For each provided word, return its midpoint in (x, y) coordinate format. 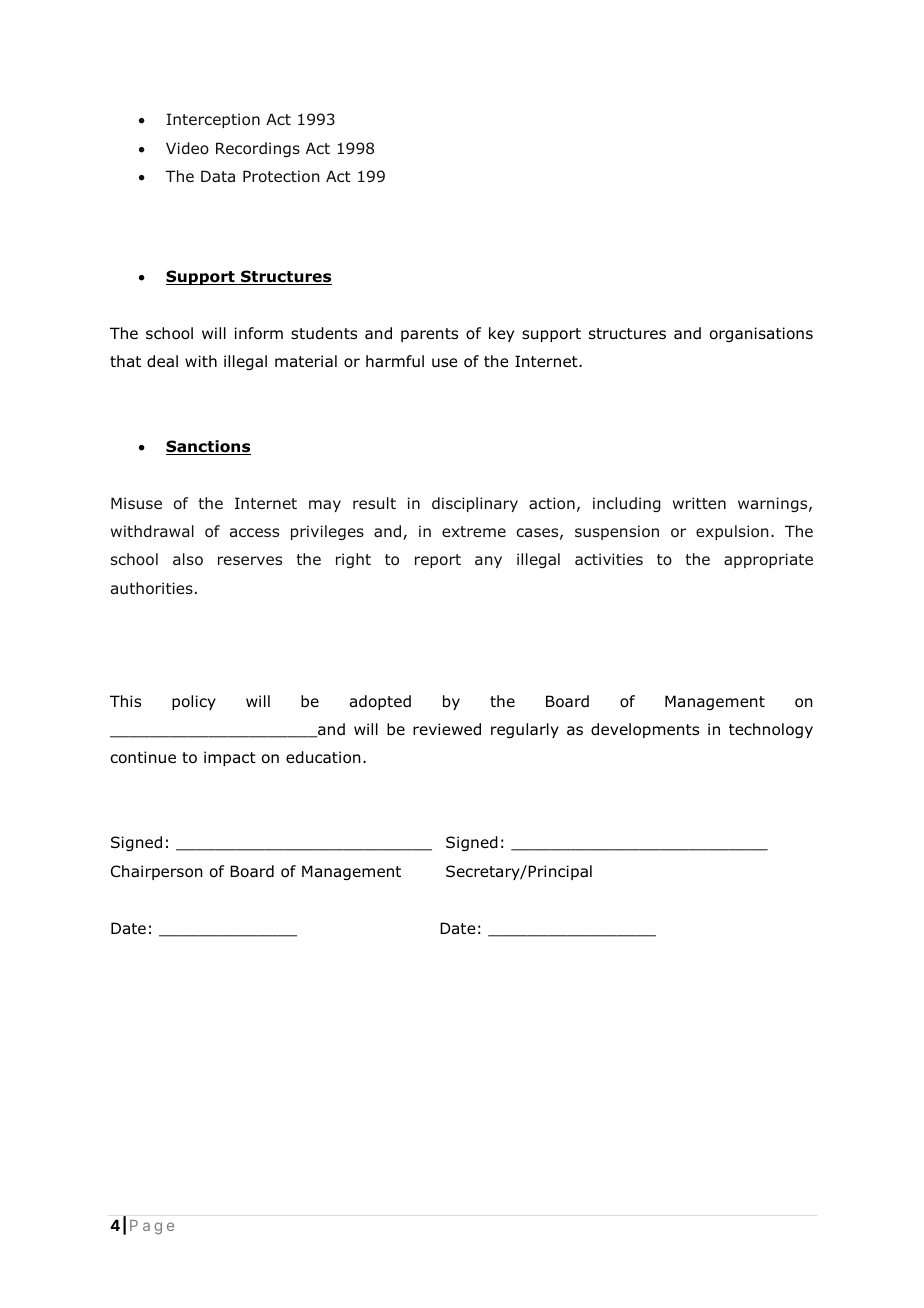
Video (187, 148)
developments (645, 730)
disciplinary (475, 504)
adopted (380, 702)
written (699, 503)
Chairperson (157, 872)
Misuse (136, 503)
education (323, 757)
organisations (761, 334)
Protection (281, 176)
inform (259, 333)
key (501, 334)
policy (194, 702)
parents (429, 335)
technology (771, 730)
